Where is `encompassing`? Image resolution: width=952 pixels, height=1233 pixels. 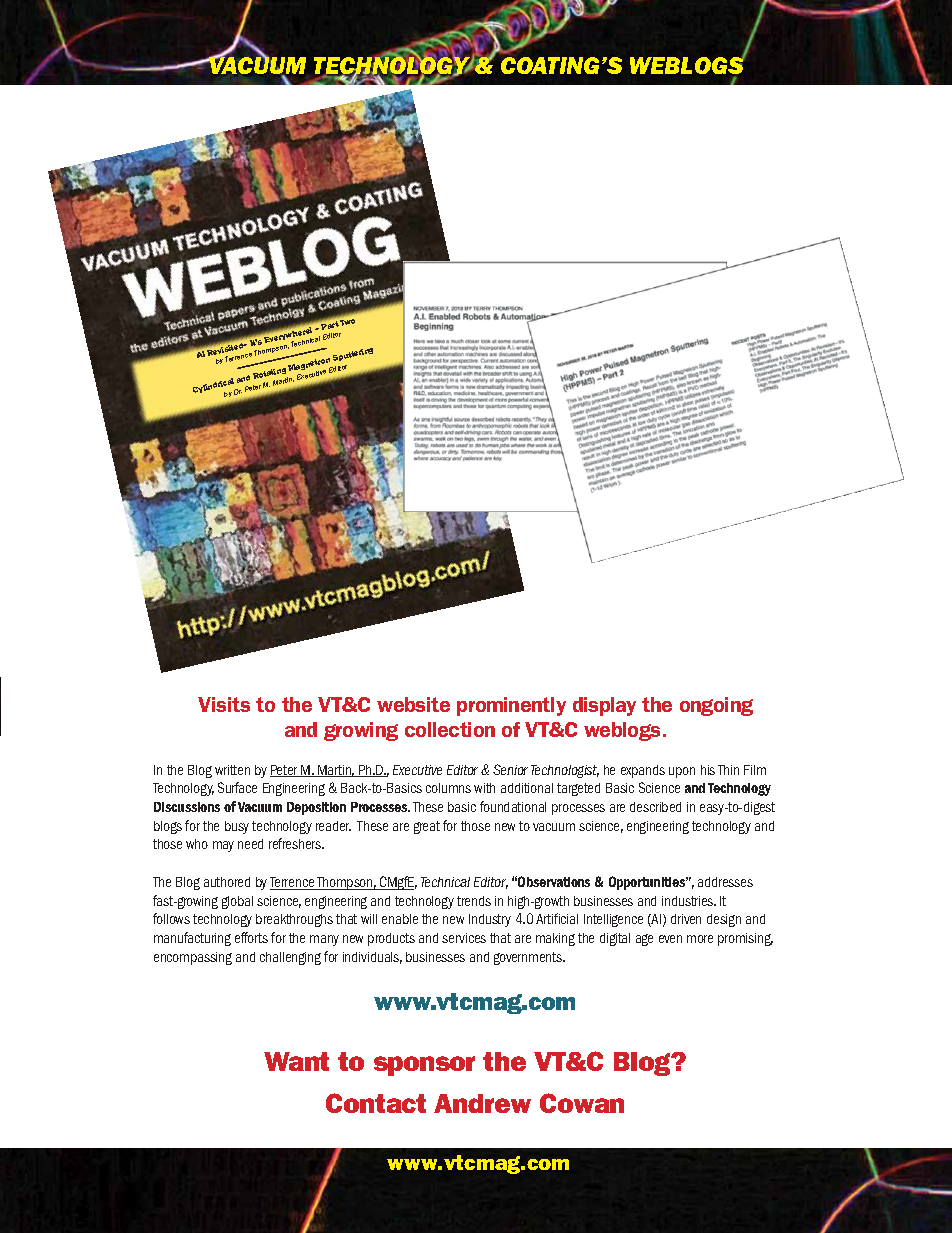 encompassing is located at coordinates (193, 958).
